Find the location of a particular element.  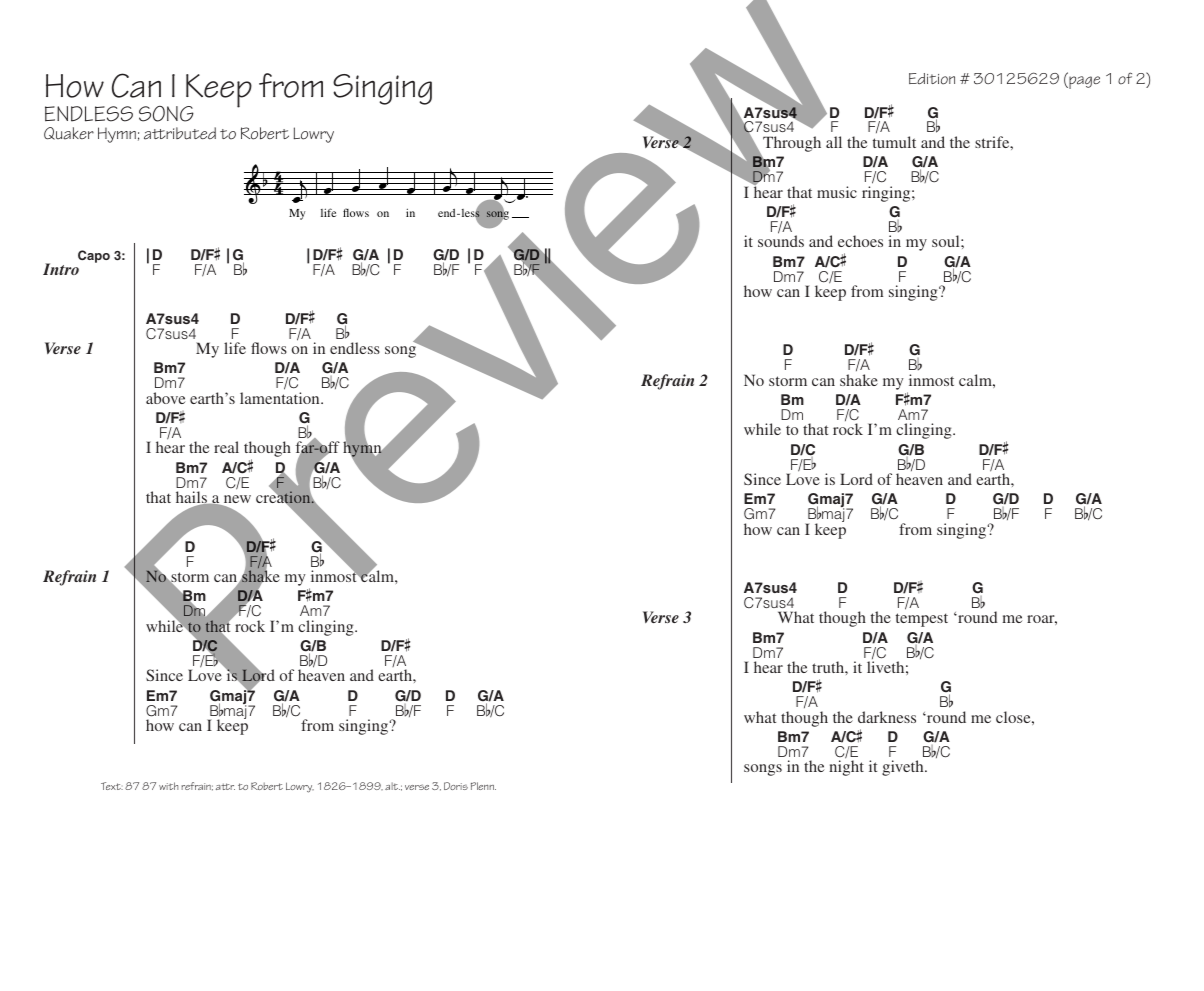

Capo is located at coordinates (94, 256).
